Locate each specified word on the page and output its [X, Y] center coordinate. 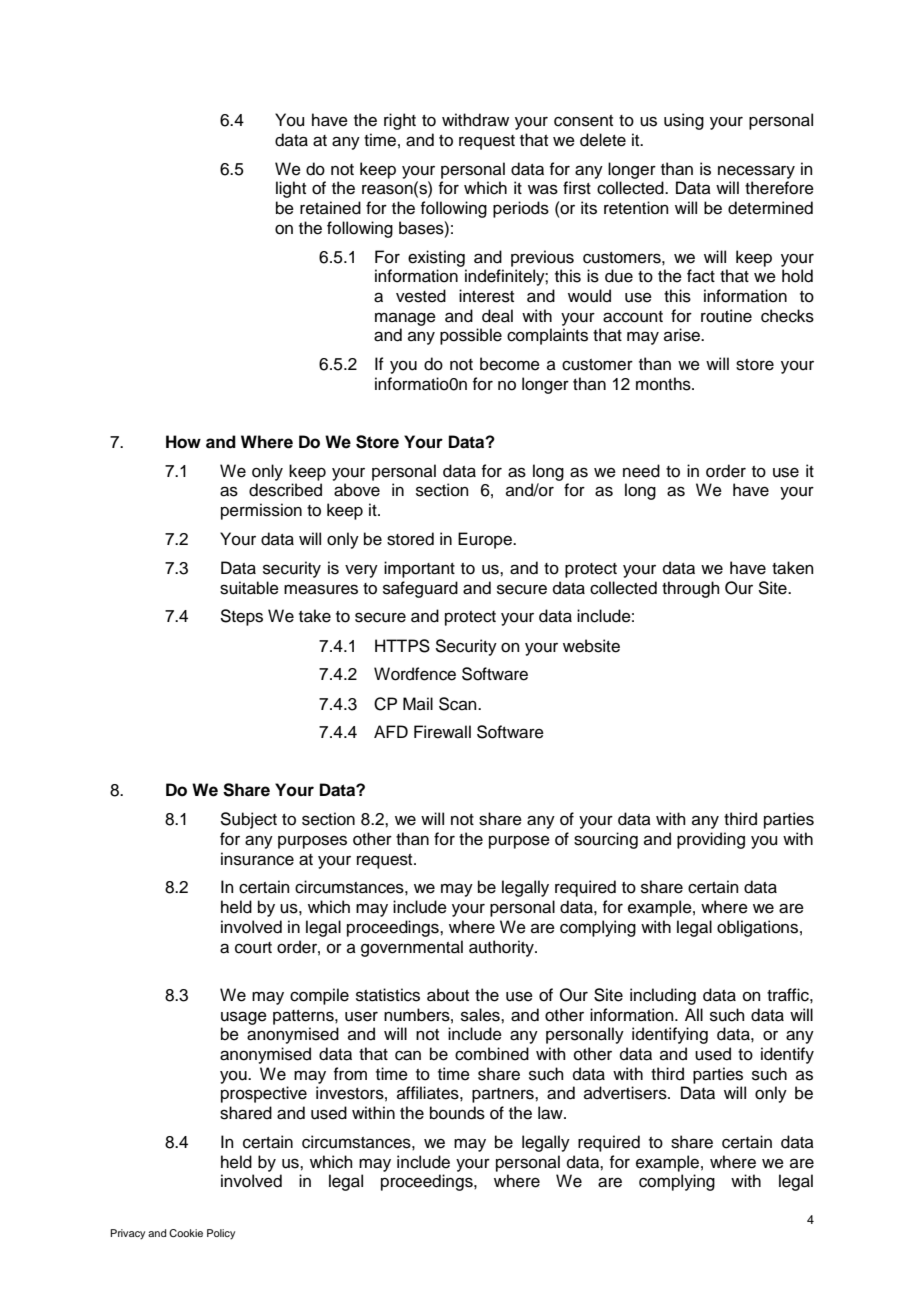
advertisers [626, 1093]
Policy [221, 1234]
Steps [241, 617]
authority [502, 948]
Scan [459, 704]
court [253, 948]
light [291, 189]
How [183, 442]
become [510, 364]
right [400, 121]
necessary [756, 172]
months [664, 384]
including [663, 996]
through [691, 589]
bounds [457, 1113]
